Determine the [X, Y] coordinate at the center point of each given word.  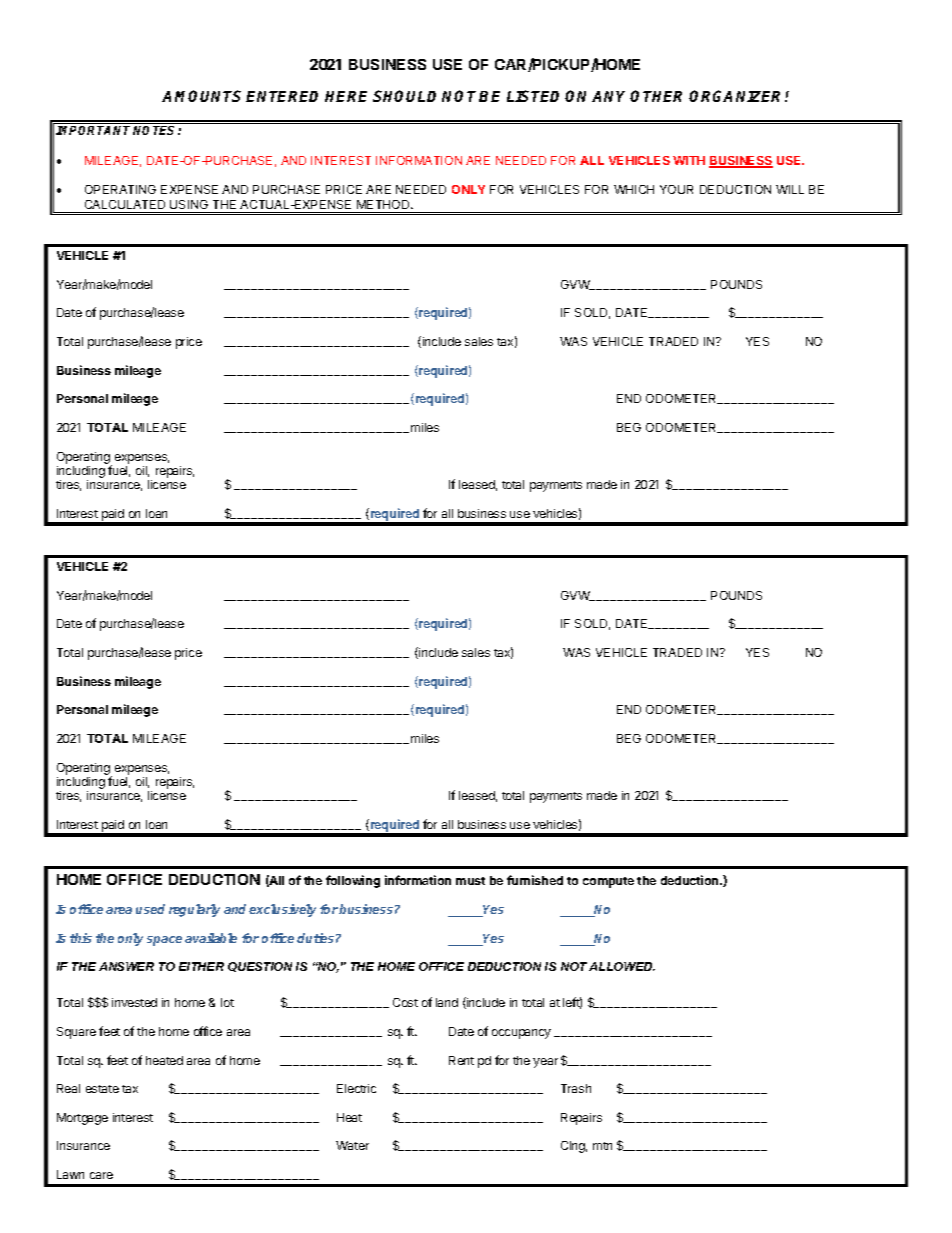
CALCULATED [125, 204]
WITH [689, 160]
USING [189, 204]
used [150, 909]
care [101, 1175]
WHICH [634, 189]
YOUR [676, 189]
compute [608, 882]
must [470, 881]
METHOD [384, 204]
